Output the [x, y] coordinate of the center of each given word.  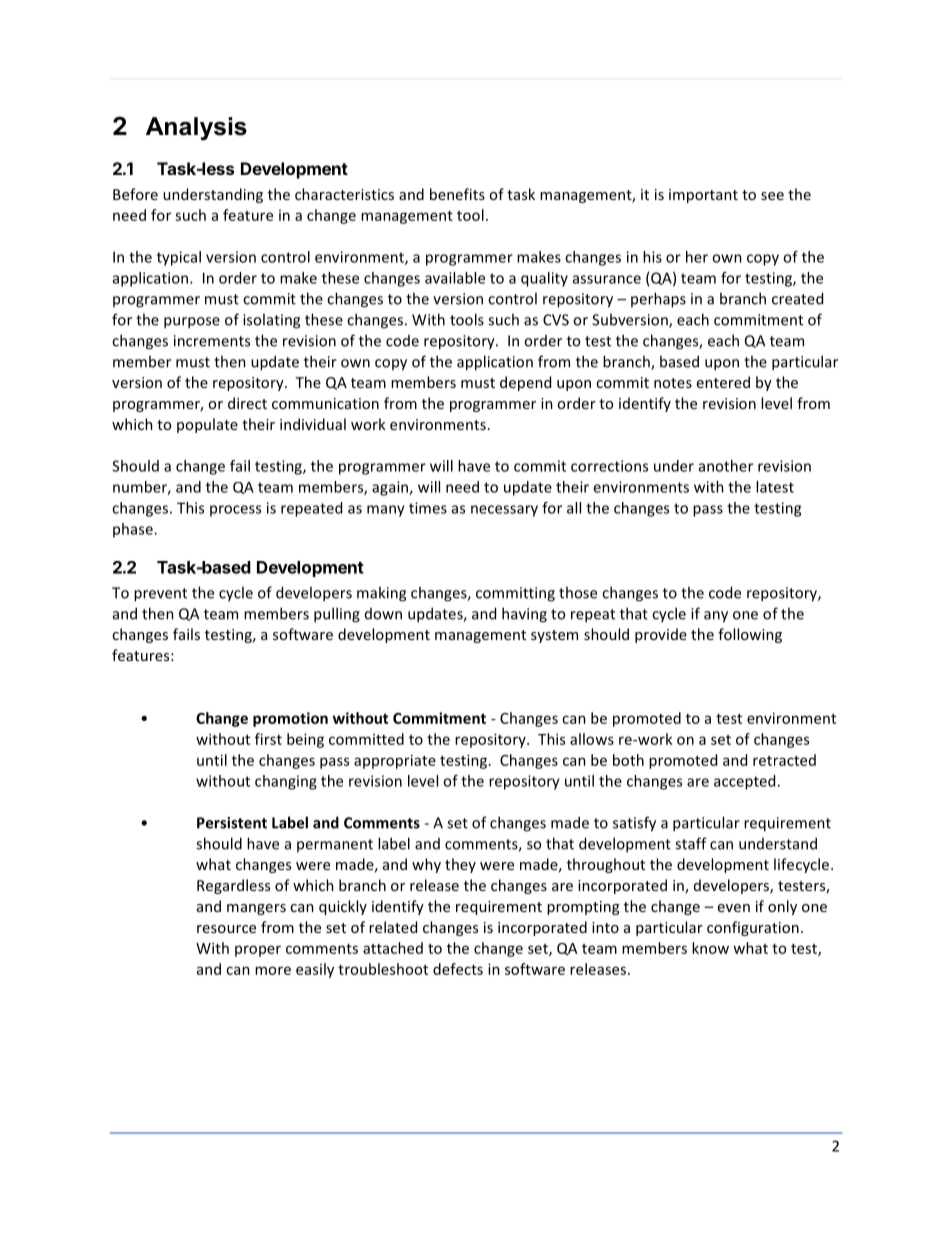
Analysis [196, 128]
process [235, 511]
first [268, 739]
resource [226, 929]
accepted [746, 782]
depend [525, 383]
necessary [504, 511]
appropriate [395, 761]
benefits [457, 194]
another [726, 466]
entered [723, 382]
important [703, 196]
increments [212, 341]
